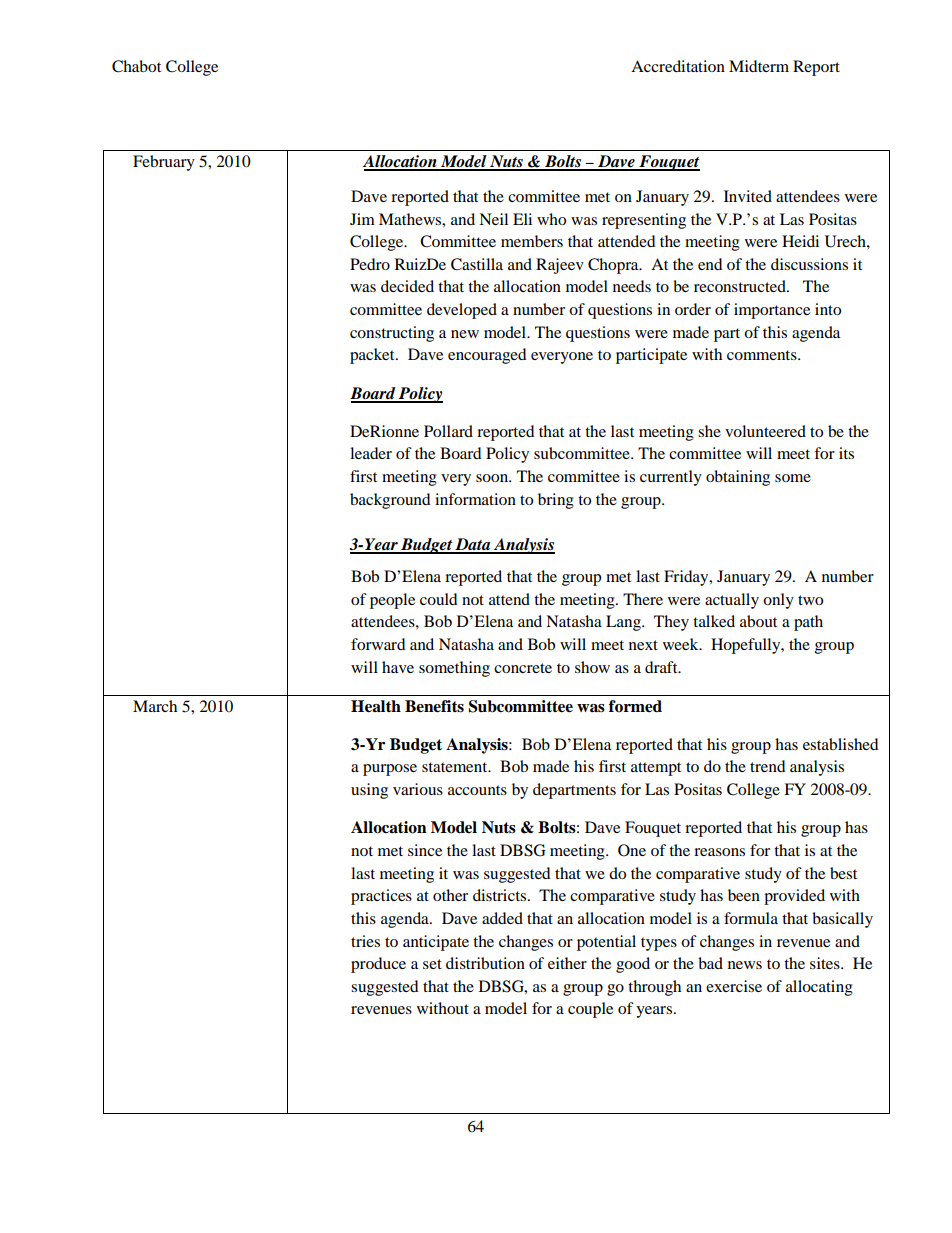 The image size is (952, 1233). I want to click on tries, so click(365, 941).
